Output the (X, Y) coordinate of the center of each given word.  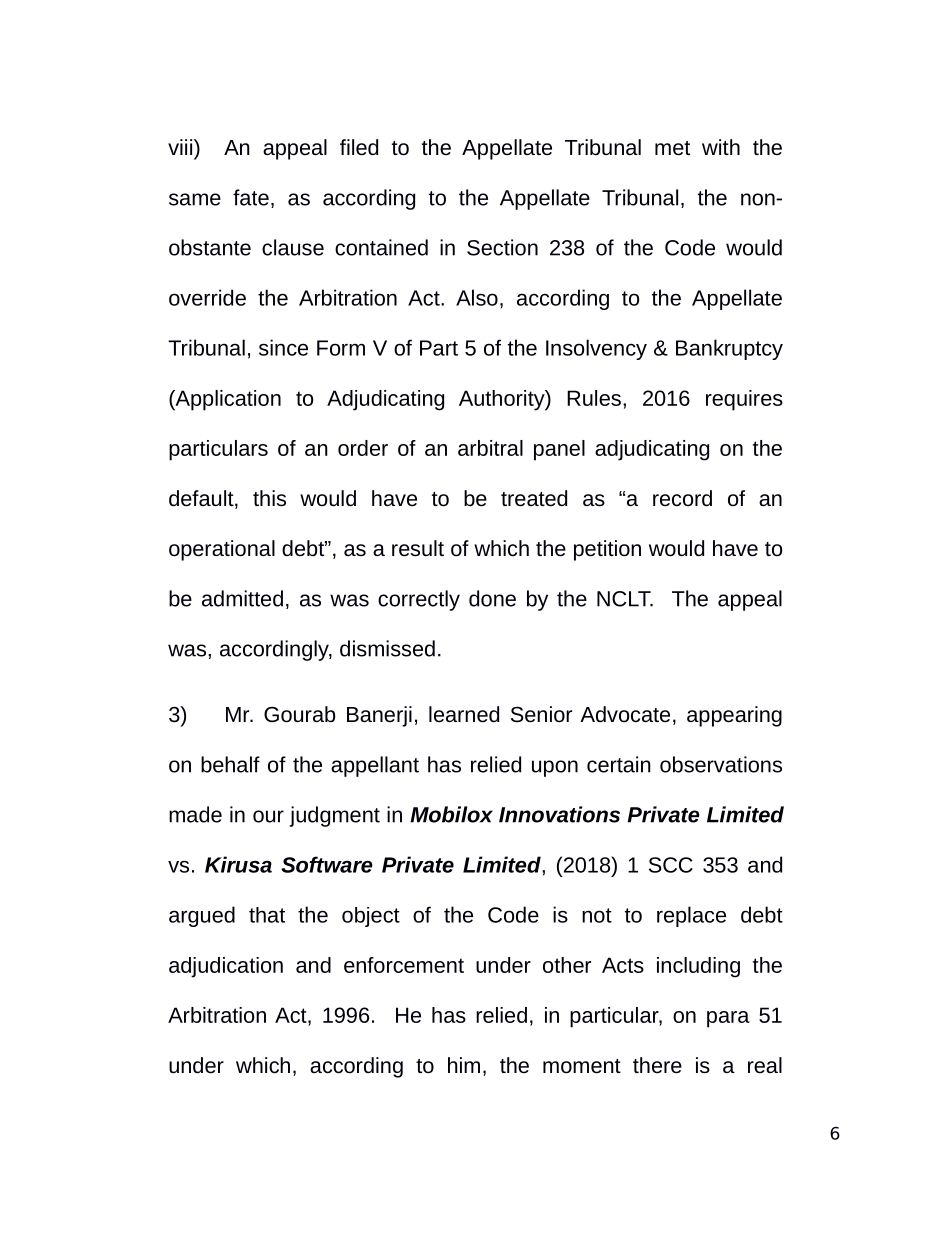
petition (607, 550)
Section (502, 247)
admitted (242, 598)
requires (744, 400)
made (195, 814)
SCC (671, 865)
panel (559, 450)
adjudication (226, 967)
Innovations (559, 814)
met (672, 148)
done (492, 598)
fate (251, 197)
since (283, 347)
